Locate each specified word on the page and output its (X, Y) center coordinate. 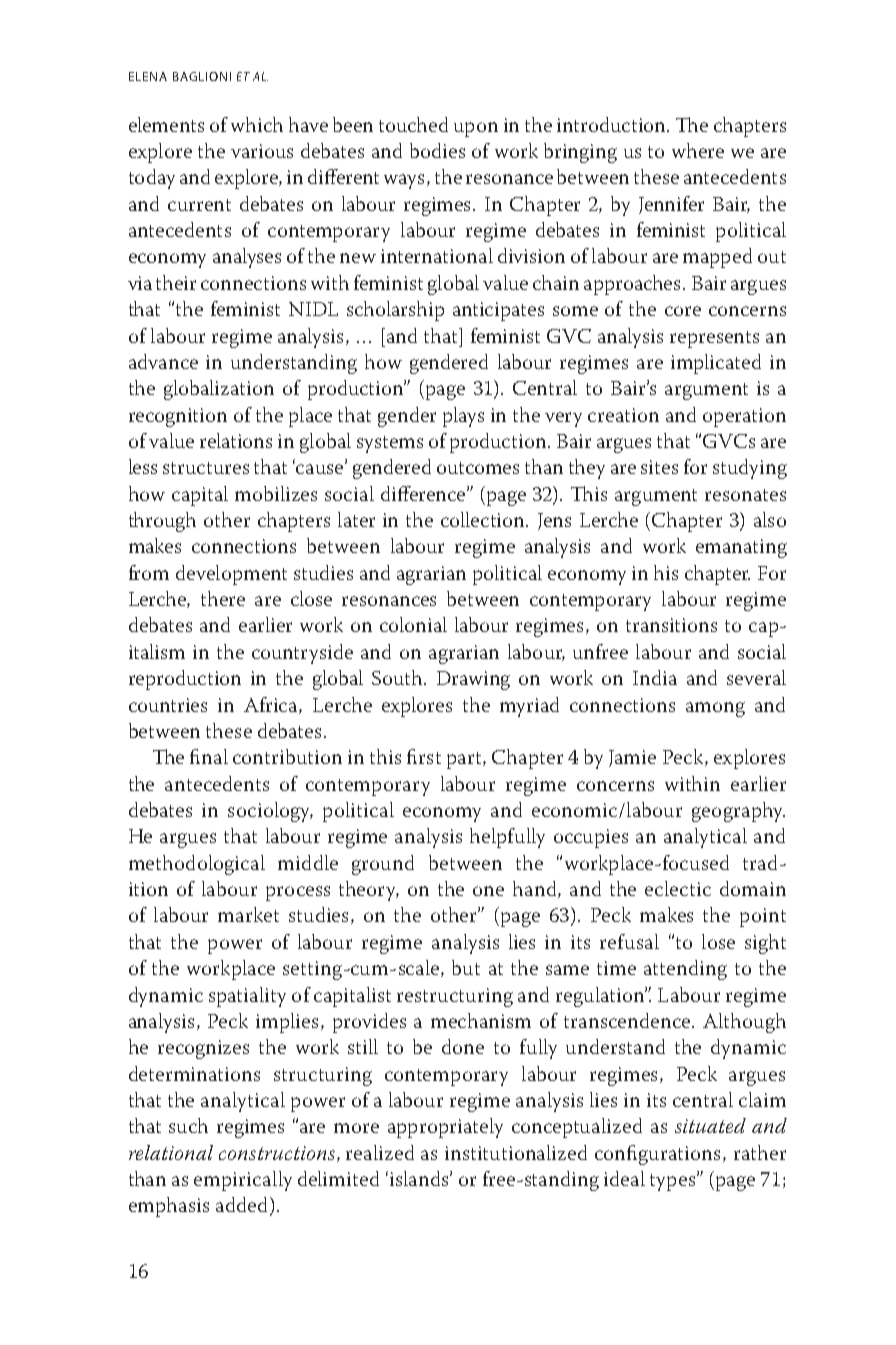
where (698, 150)
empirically (243, 1181)
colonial (413, 624)
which (257, 124)
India (655, 677)
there (223, 598)
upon (476, 129)
